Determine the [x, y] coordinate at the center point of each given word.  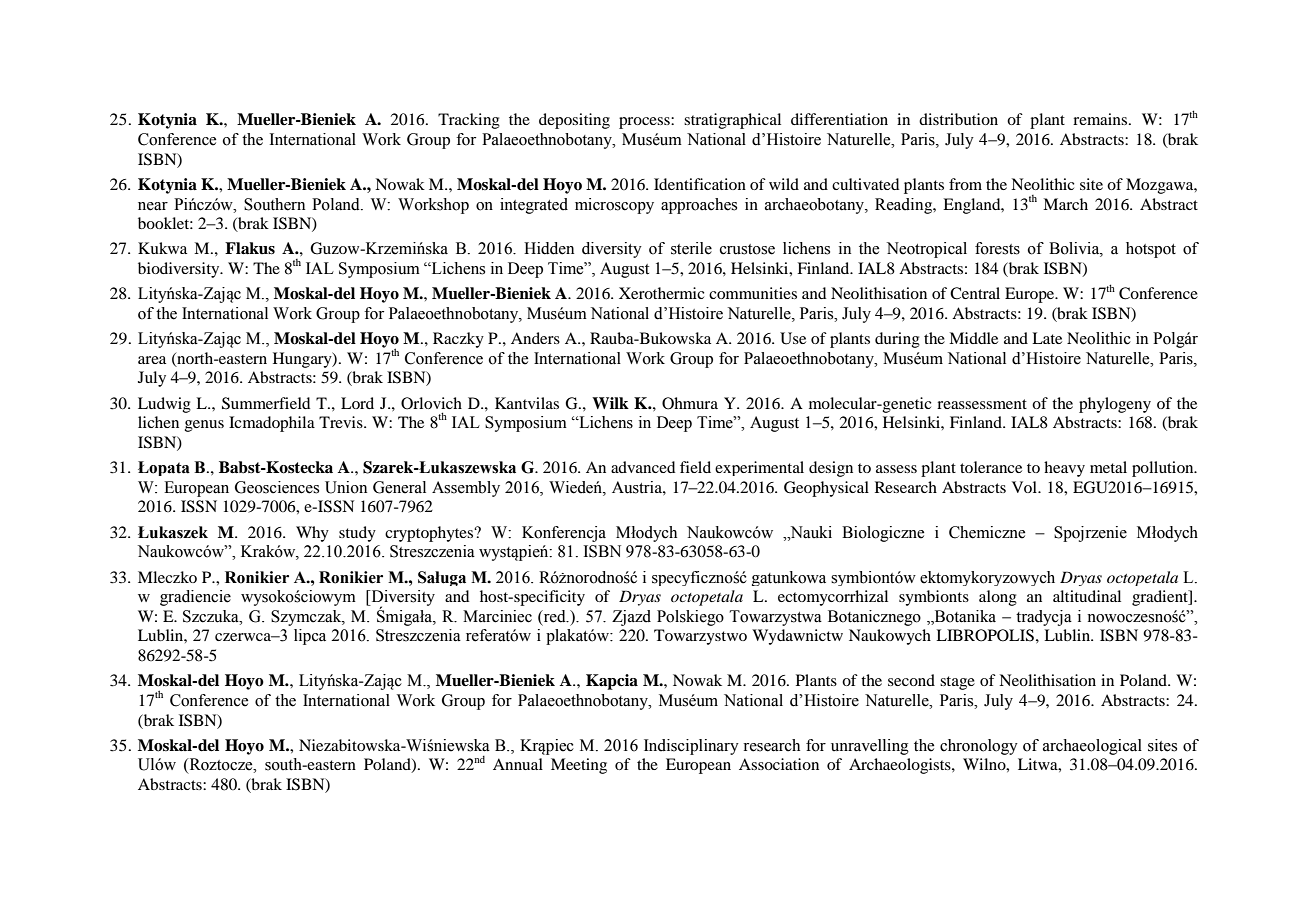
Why [312, 534]
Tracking [469, 121]
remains [1101, 119]
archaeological [1092, 747]
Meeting [579, 766]
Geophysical [826, 489]
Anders [535, 338]
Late [1047, 338]
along [998, 598]
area [152, 360]
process [645, 123]
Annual [518, 764]
